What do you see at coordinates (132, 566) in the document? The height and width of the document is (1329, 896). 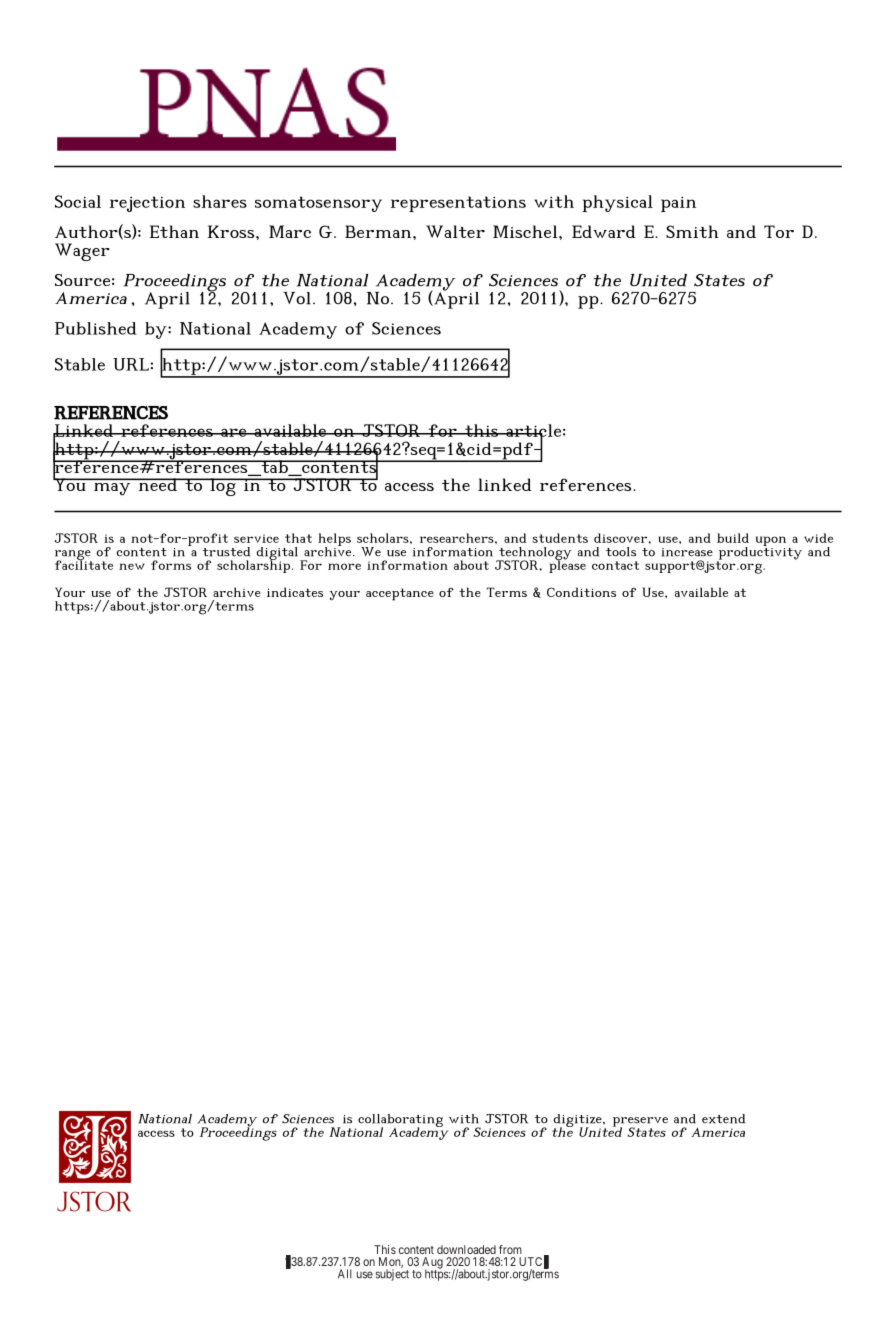 I see `new` at bounding box center [132, 566].
